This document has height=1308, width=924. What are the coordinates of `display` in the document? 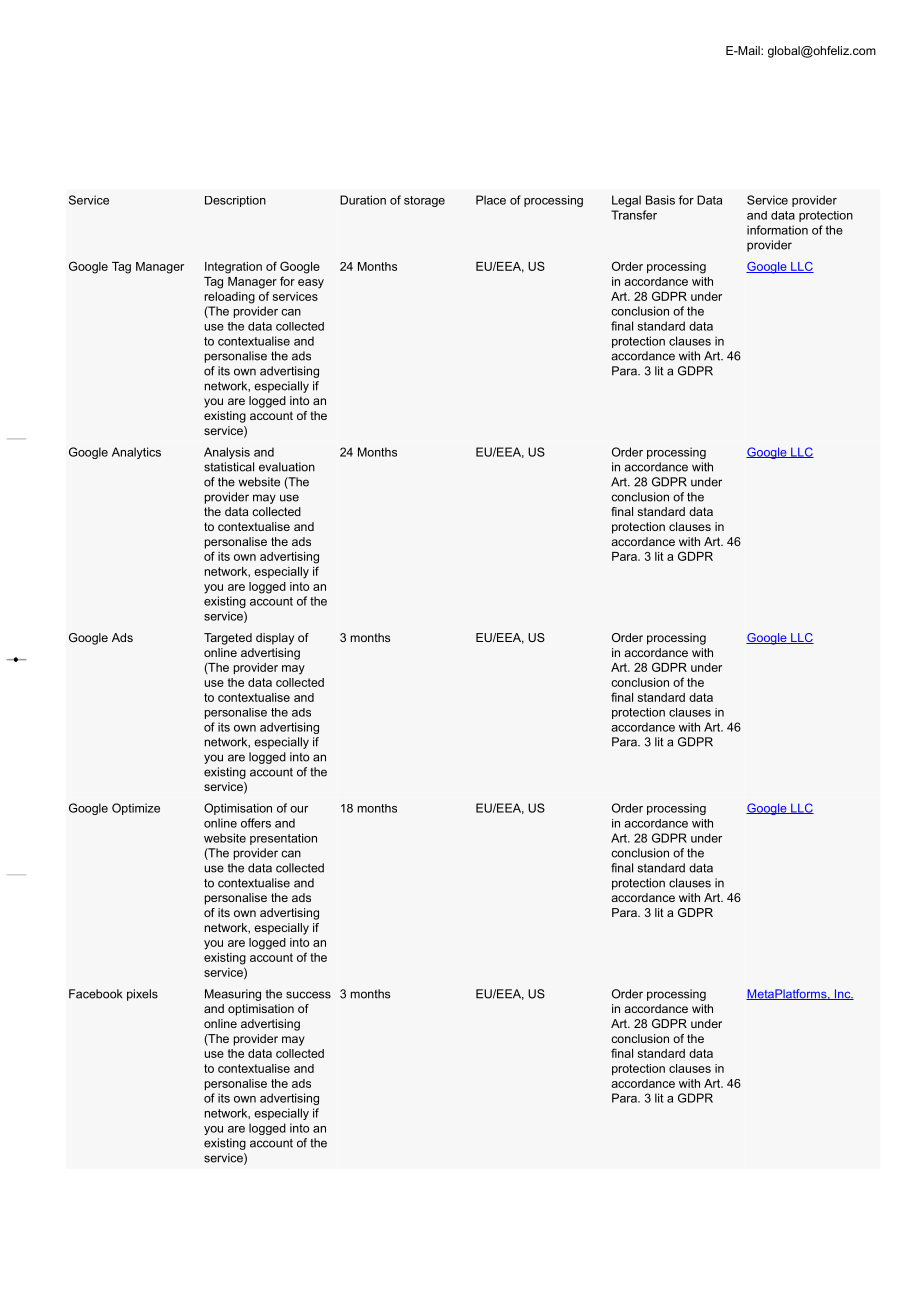 It's located at (275, 639).
